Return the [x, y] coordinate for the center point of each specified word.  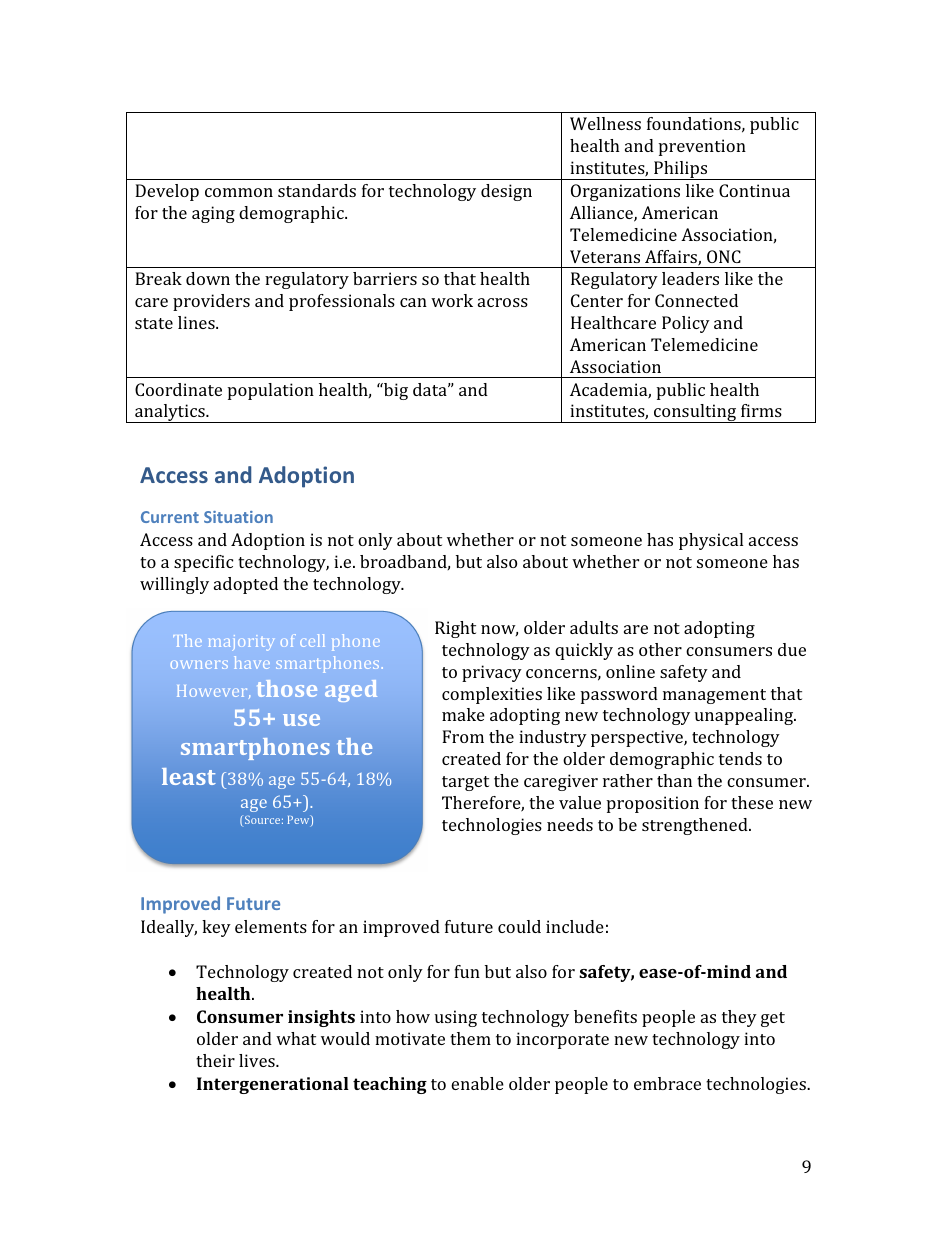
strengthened [696, 826]
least [189, 776]
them [470, 1038]
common [239, 192]
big [395, 391]
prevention [702, 147]
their [215, 1060]
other [660, 649]
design [506, 192]
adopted [246, 585]
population [271, 391]
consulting [695, 413]
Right [455, 629]
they [739, 1018]
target [465, 783]
